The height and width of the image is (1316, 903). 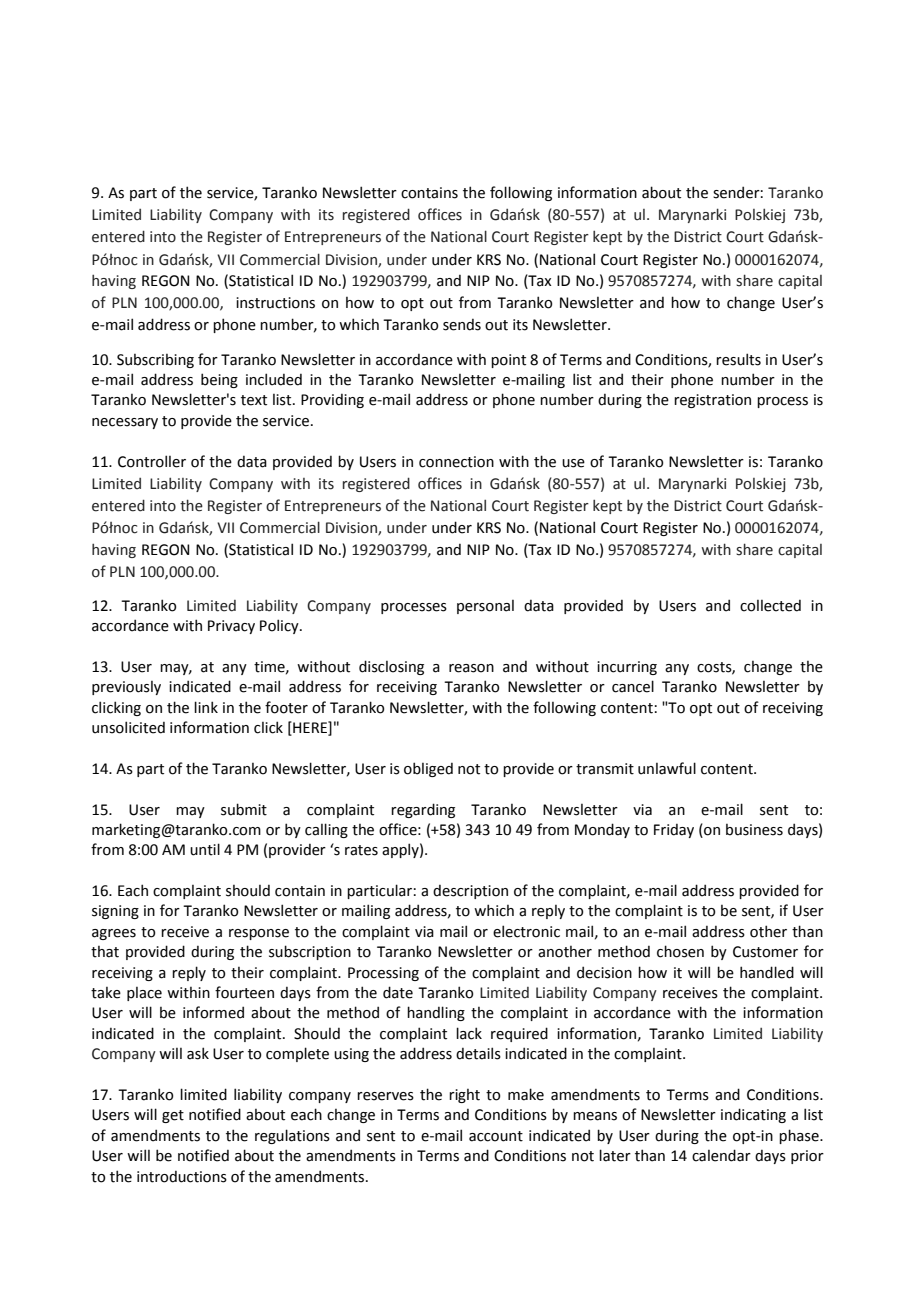 What do you see at coordinates (462, 325) in the image?
I see `sends` at bounding box center [462, 325].
